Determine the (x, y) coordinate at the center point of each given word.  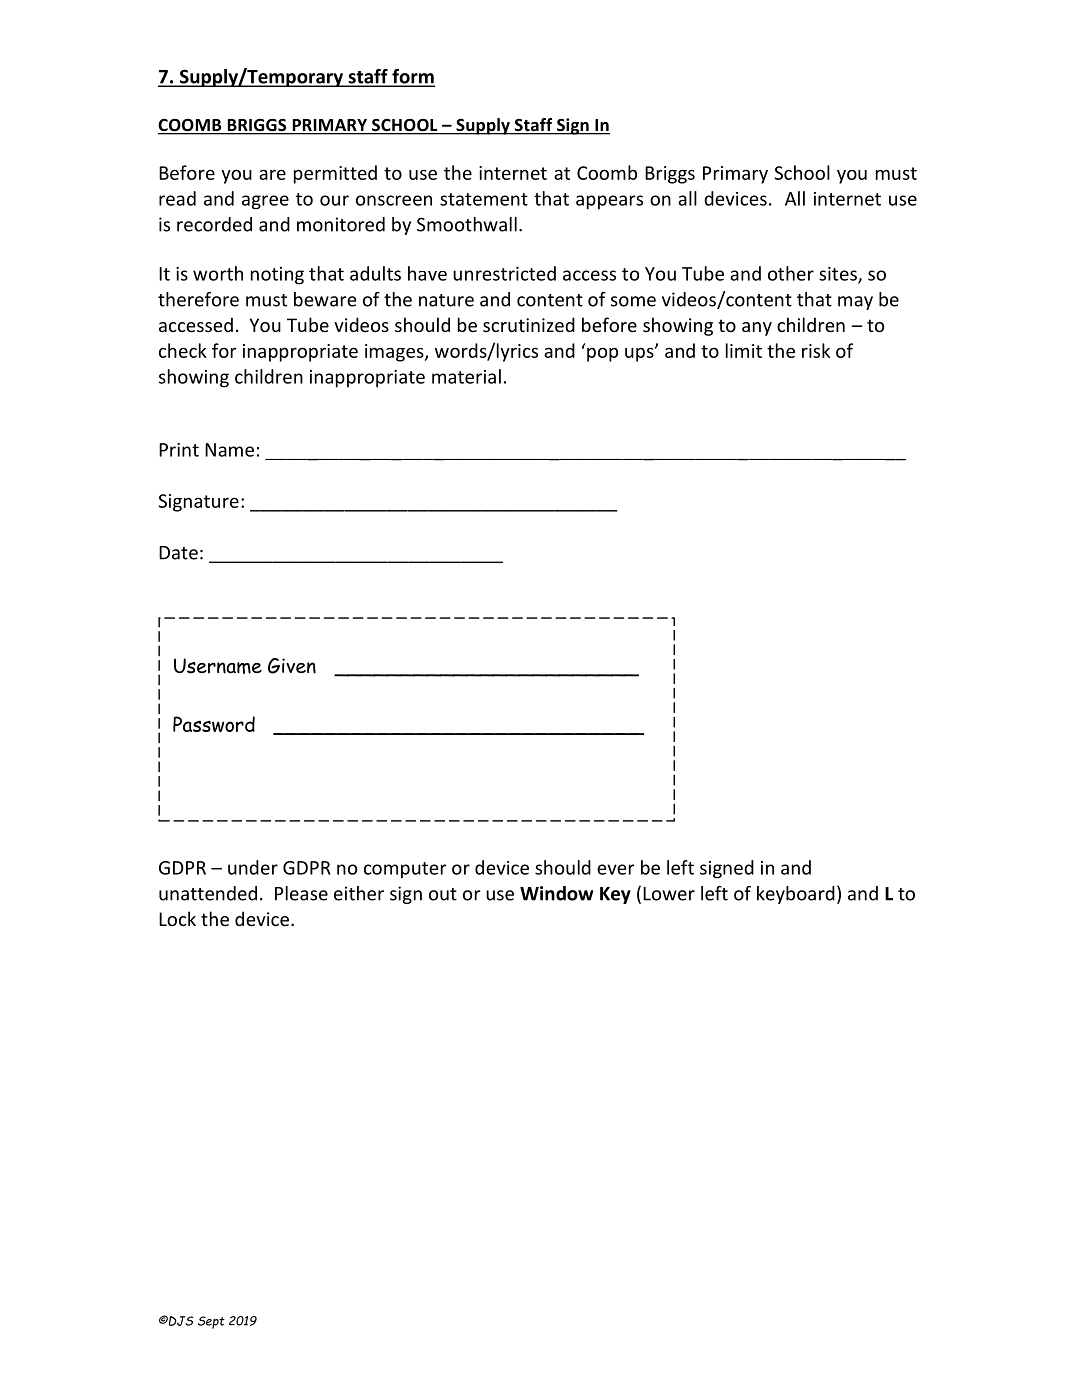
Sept (211, 1322)
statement (484, 199)
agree (265, 202)
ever (616, 869)
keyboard (796, 895)
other (791, 273)
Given (292, 666)
